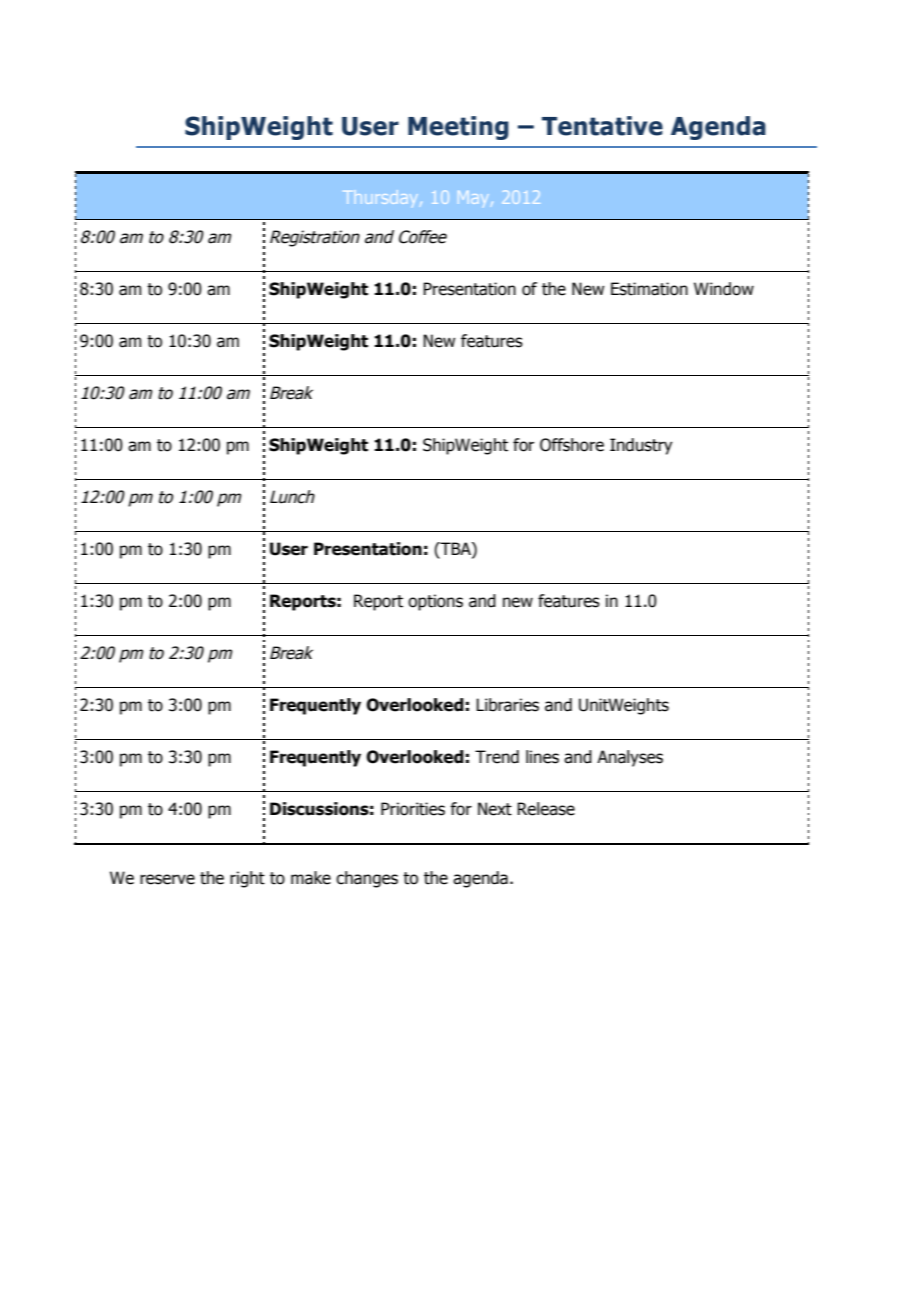 The width and height of the page is (924, 1308). I want to click on Meeting, so click(458, 128).
